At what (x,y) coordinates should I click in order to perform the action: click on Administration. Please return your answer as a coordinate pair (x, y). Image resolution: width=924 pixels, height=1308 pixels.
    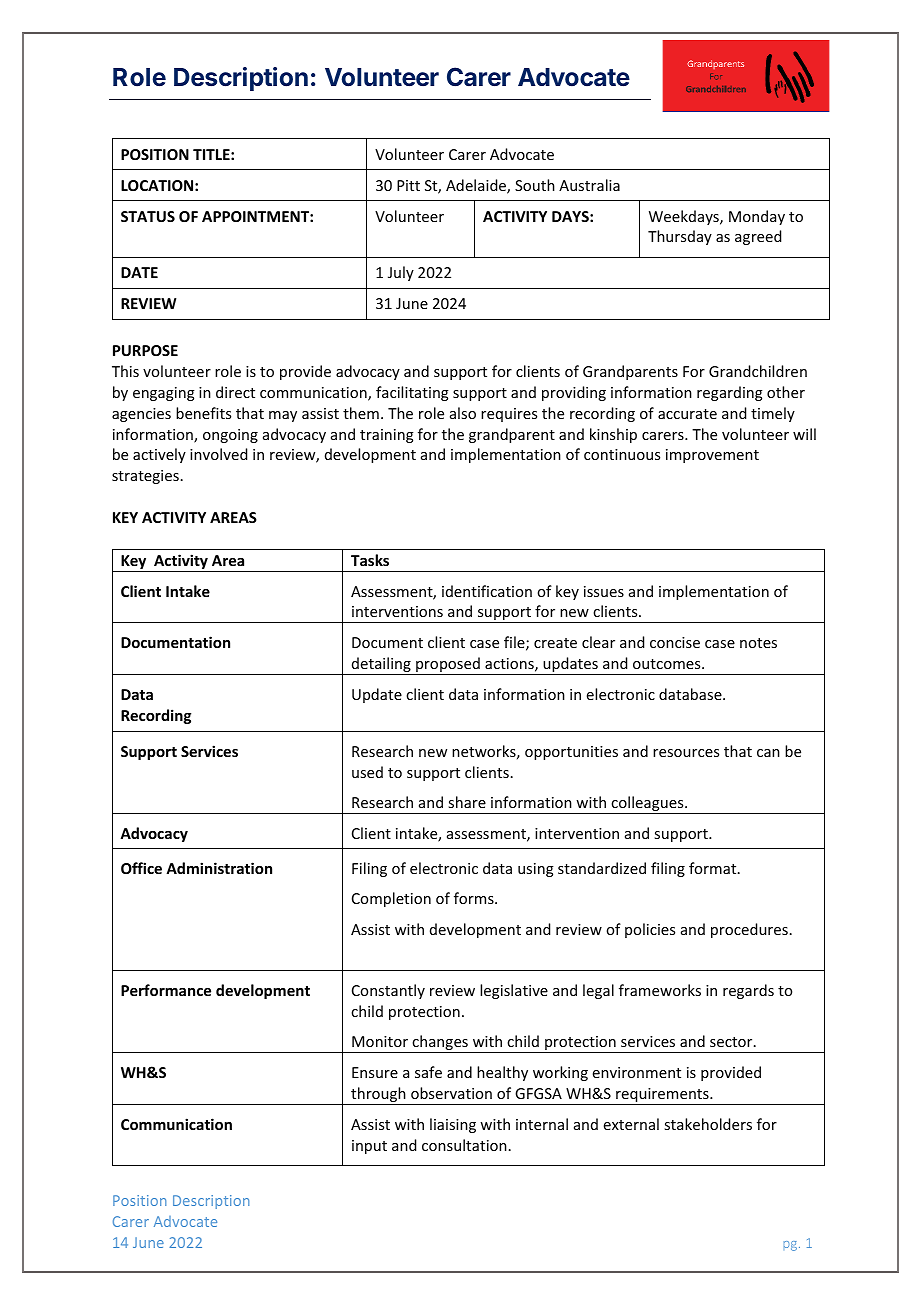
    Looking at the image, I should click on (219, 868).
